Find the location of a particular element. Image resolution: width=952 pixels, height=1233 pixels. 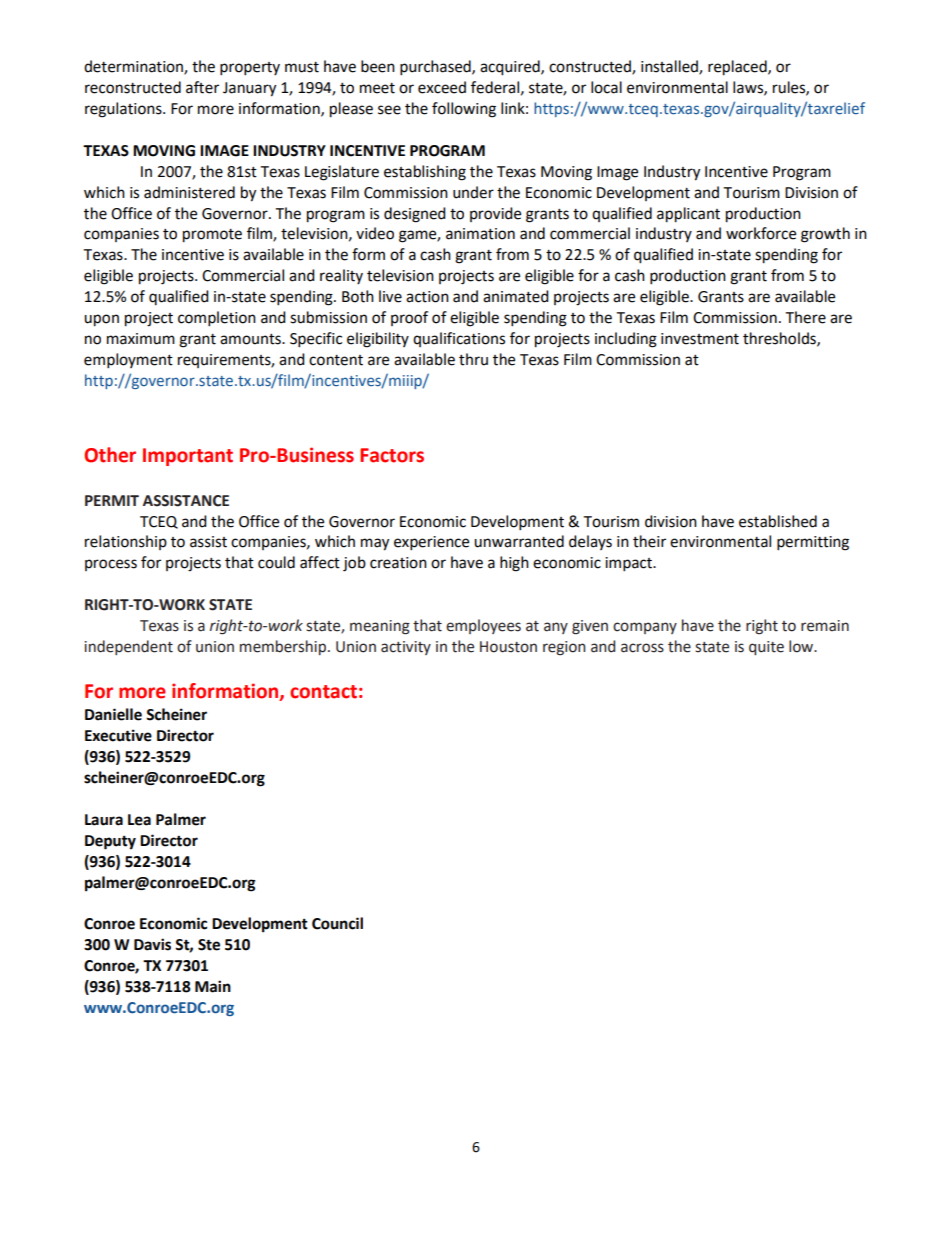

exceed is located at coordinates (442, 87).
